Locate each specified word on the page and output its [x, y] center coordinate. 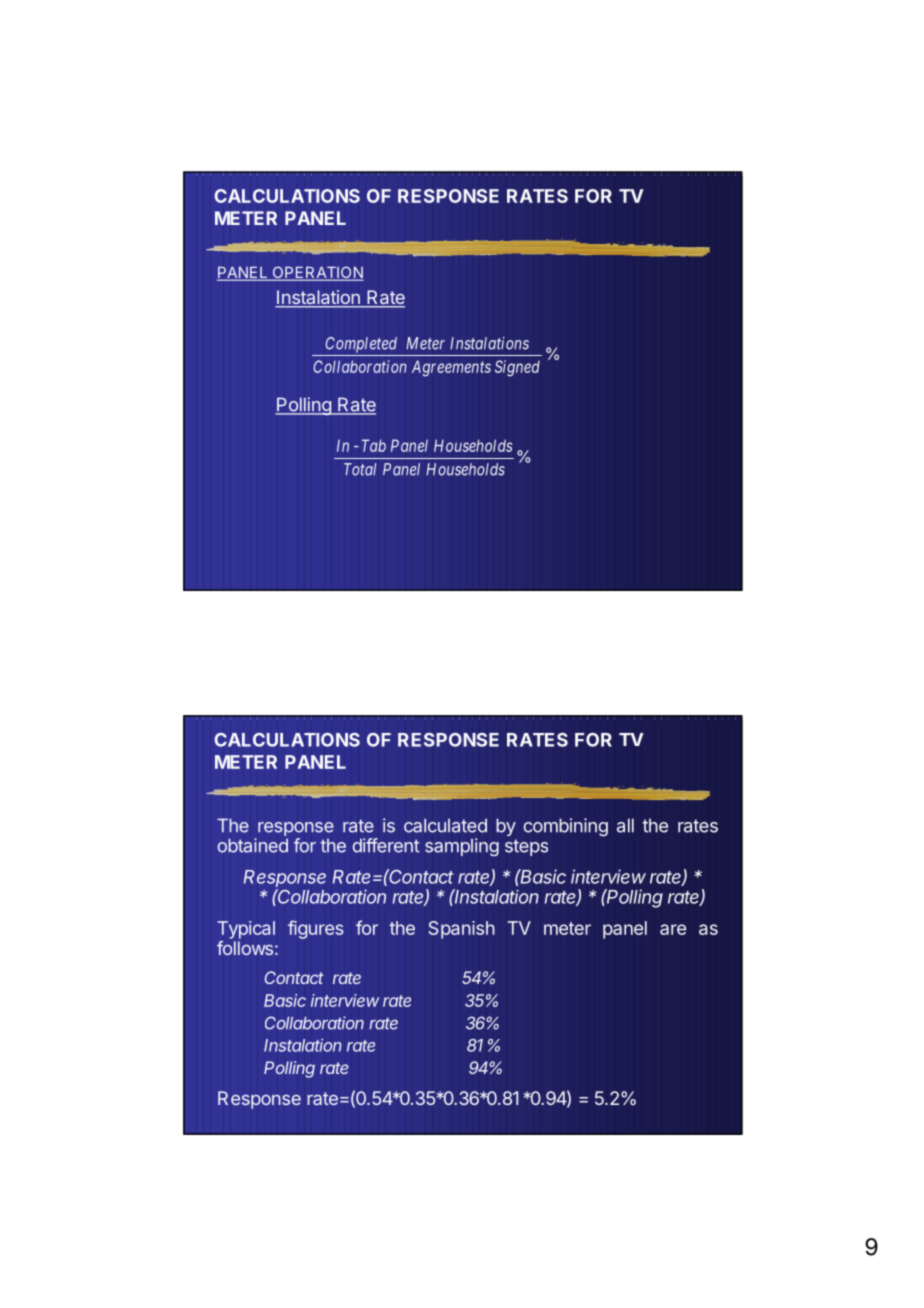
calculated [445, 825]
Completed [361, 345]
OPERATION [317, 273]
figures [316, 929]
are [673, 929]
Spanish [461, 930]
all [625, 825]
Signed [517, 368]
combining [565, 827]
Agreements [451, 368]
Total [360, 469]
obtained [253, 845]
